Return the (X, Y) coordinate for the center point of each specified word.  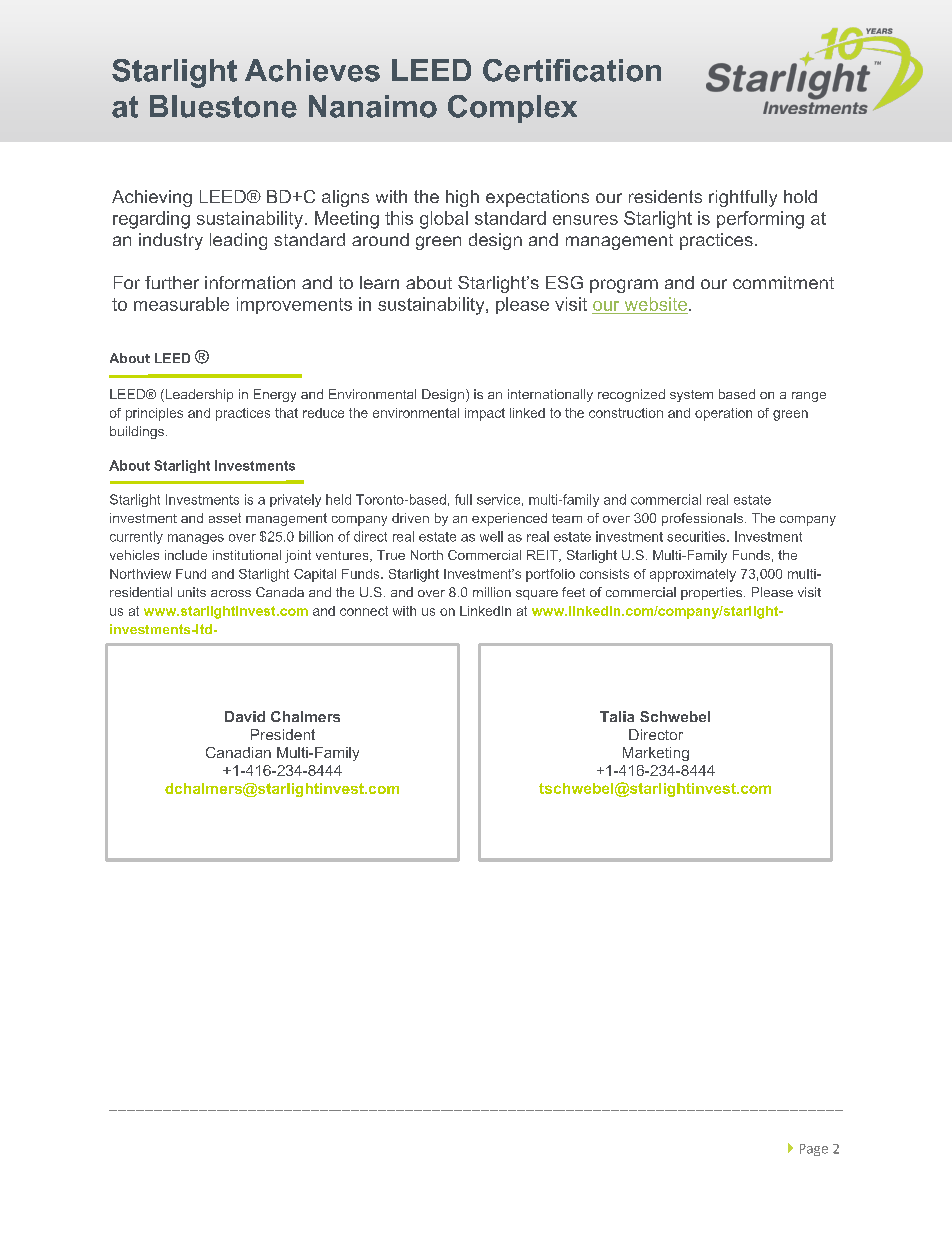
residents (665, 196)
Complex (512, 109)
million (492, 592)
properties (713, 593)
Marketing (656, 754)
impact (485, 414)
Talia (617, 716)
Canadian (238, 752)
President (283, 734)
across (231, 593)
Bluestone (223, 106)
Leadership (198, 395)
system (691, 396)
